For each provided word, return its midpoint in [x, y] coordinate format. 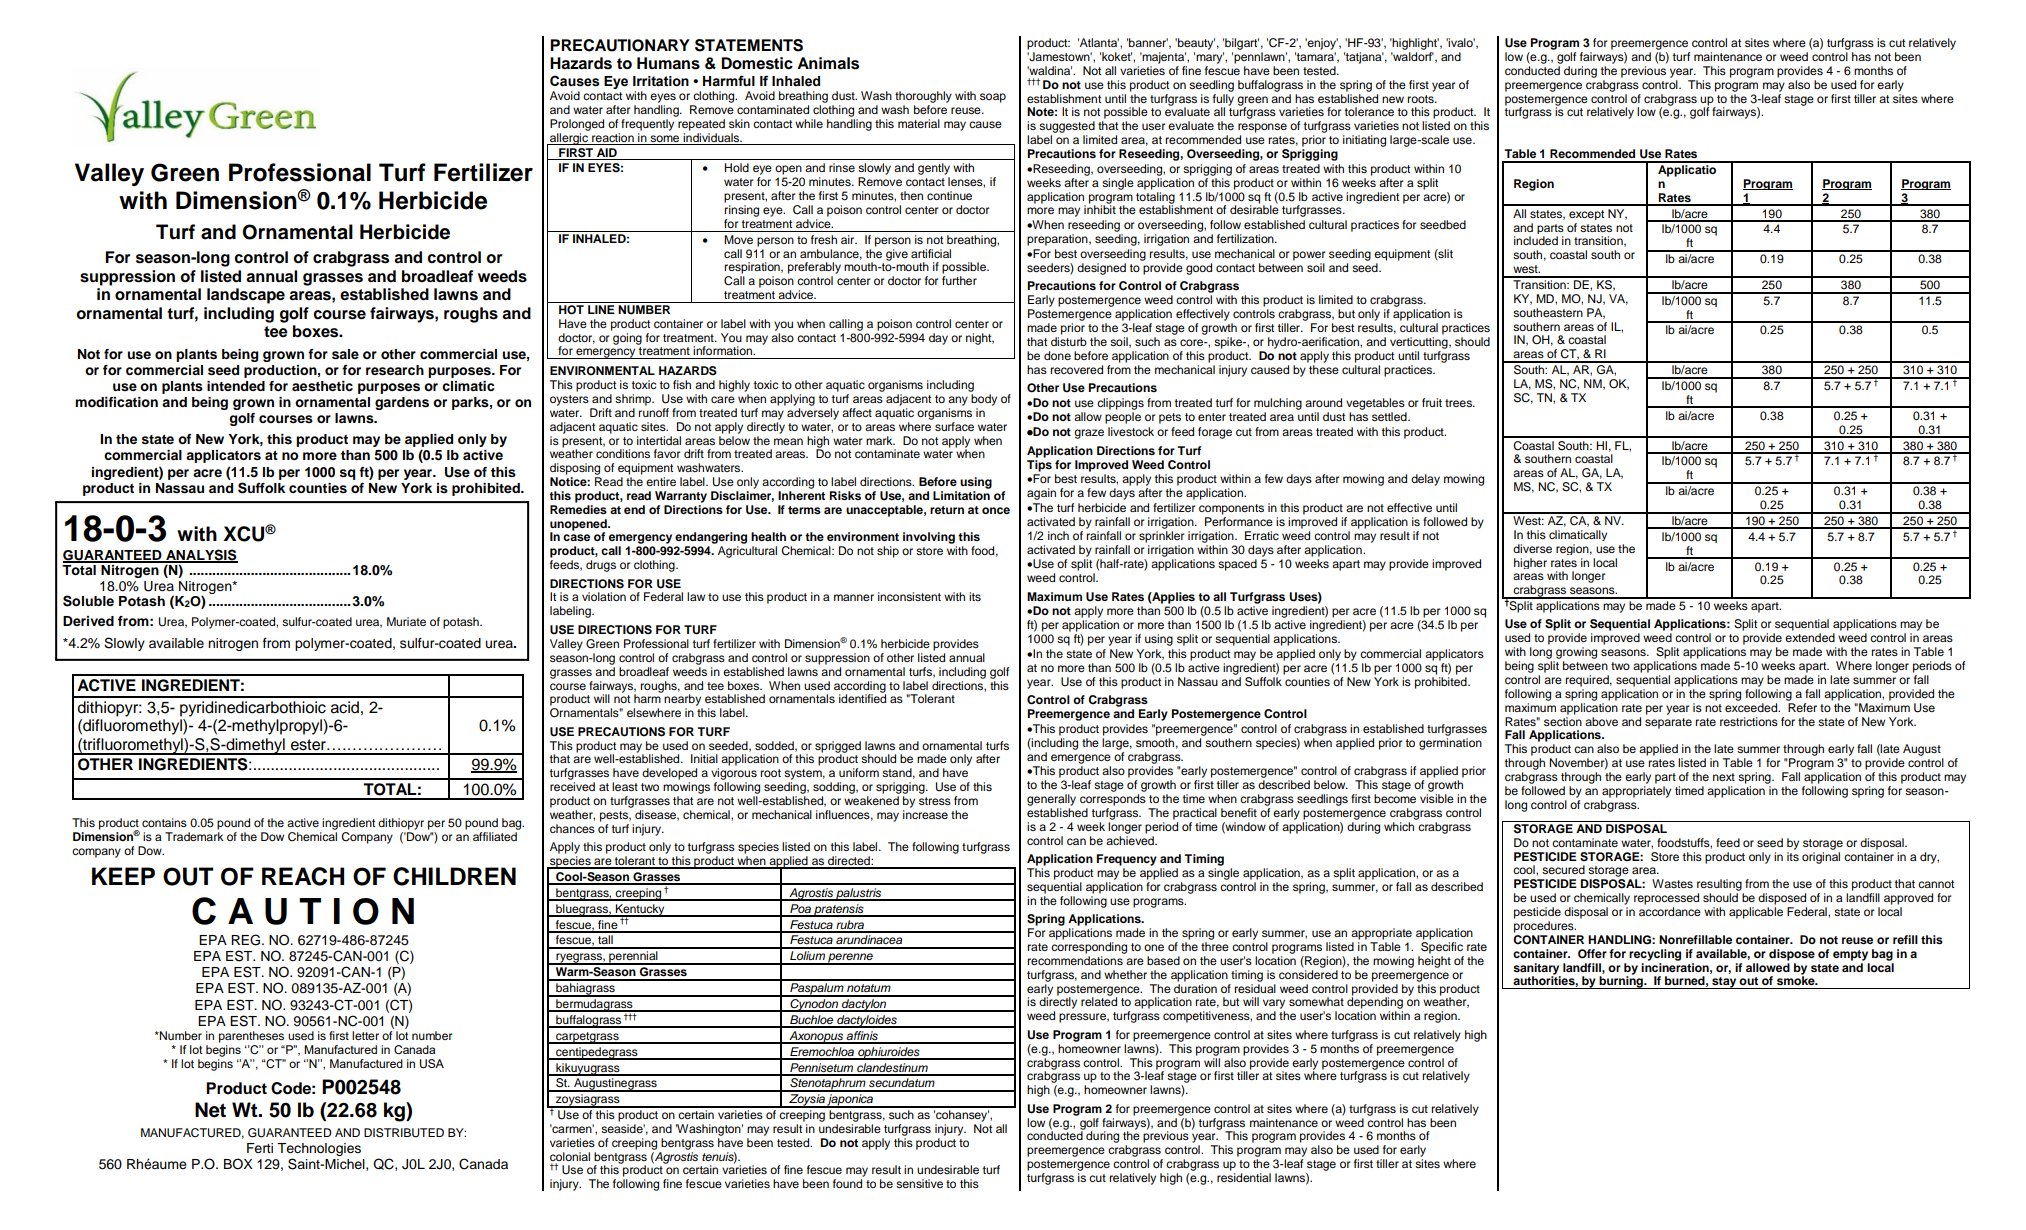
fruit [1432, 402]
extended [1810, 637]
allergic [569, 139]
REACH [303, 876]
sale [345, 354]
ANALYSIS [201, 556]
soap [993, 98]
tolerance [1369, 111]
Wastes [1672, 883]
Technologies [319, 1149]
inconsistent [909, 596]
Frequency [1126, 860]
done [1057, 355]
